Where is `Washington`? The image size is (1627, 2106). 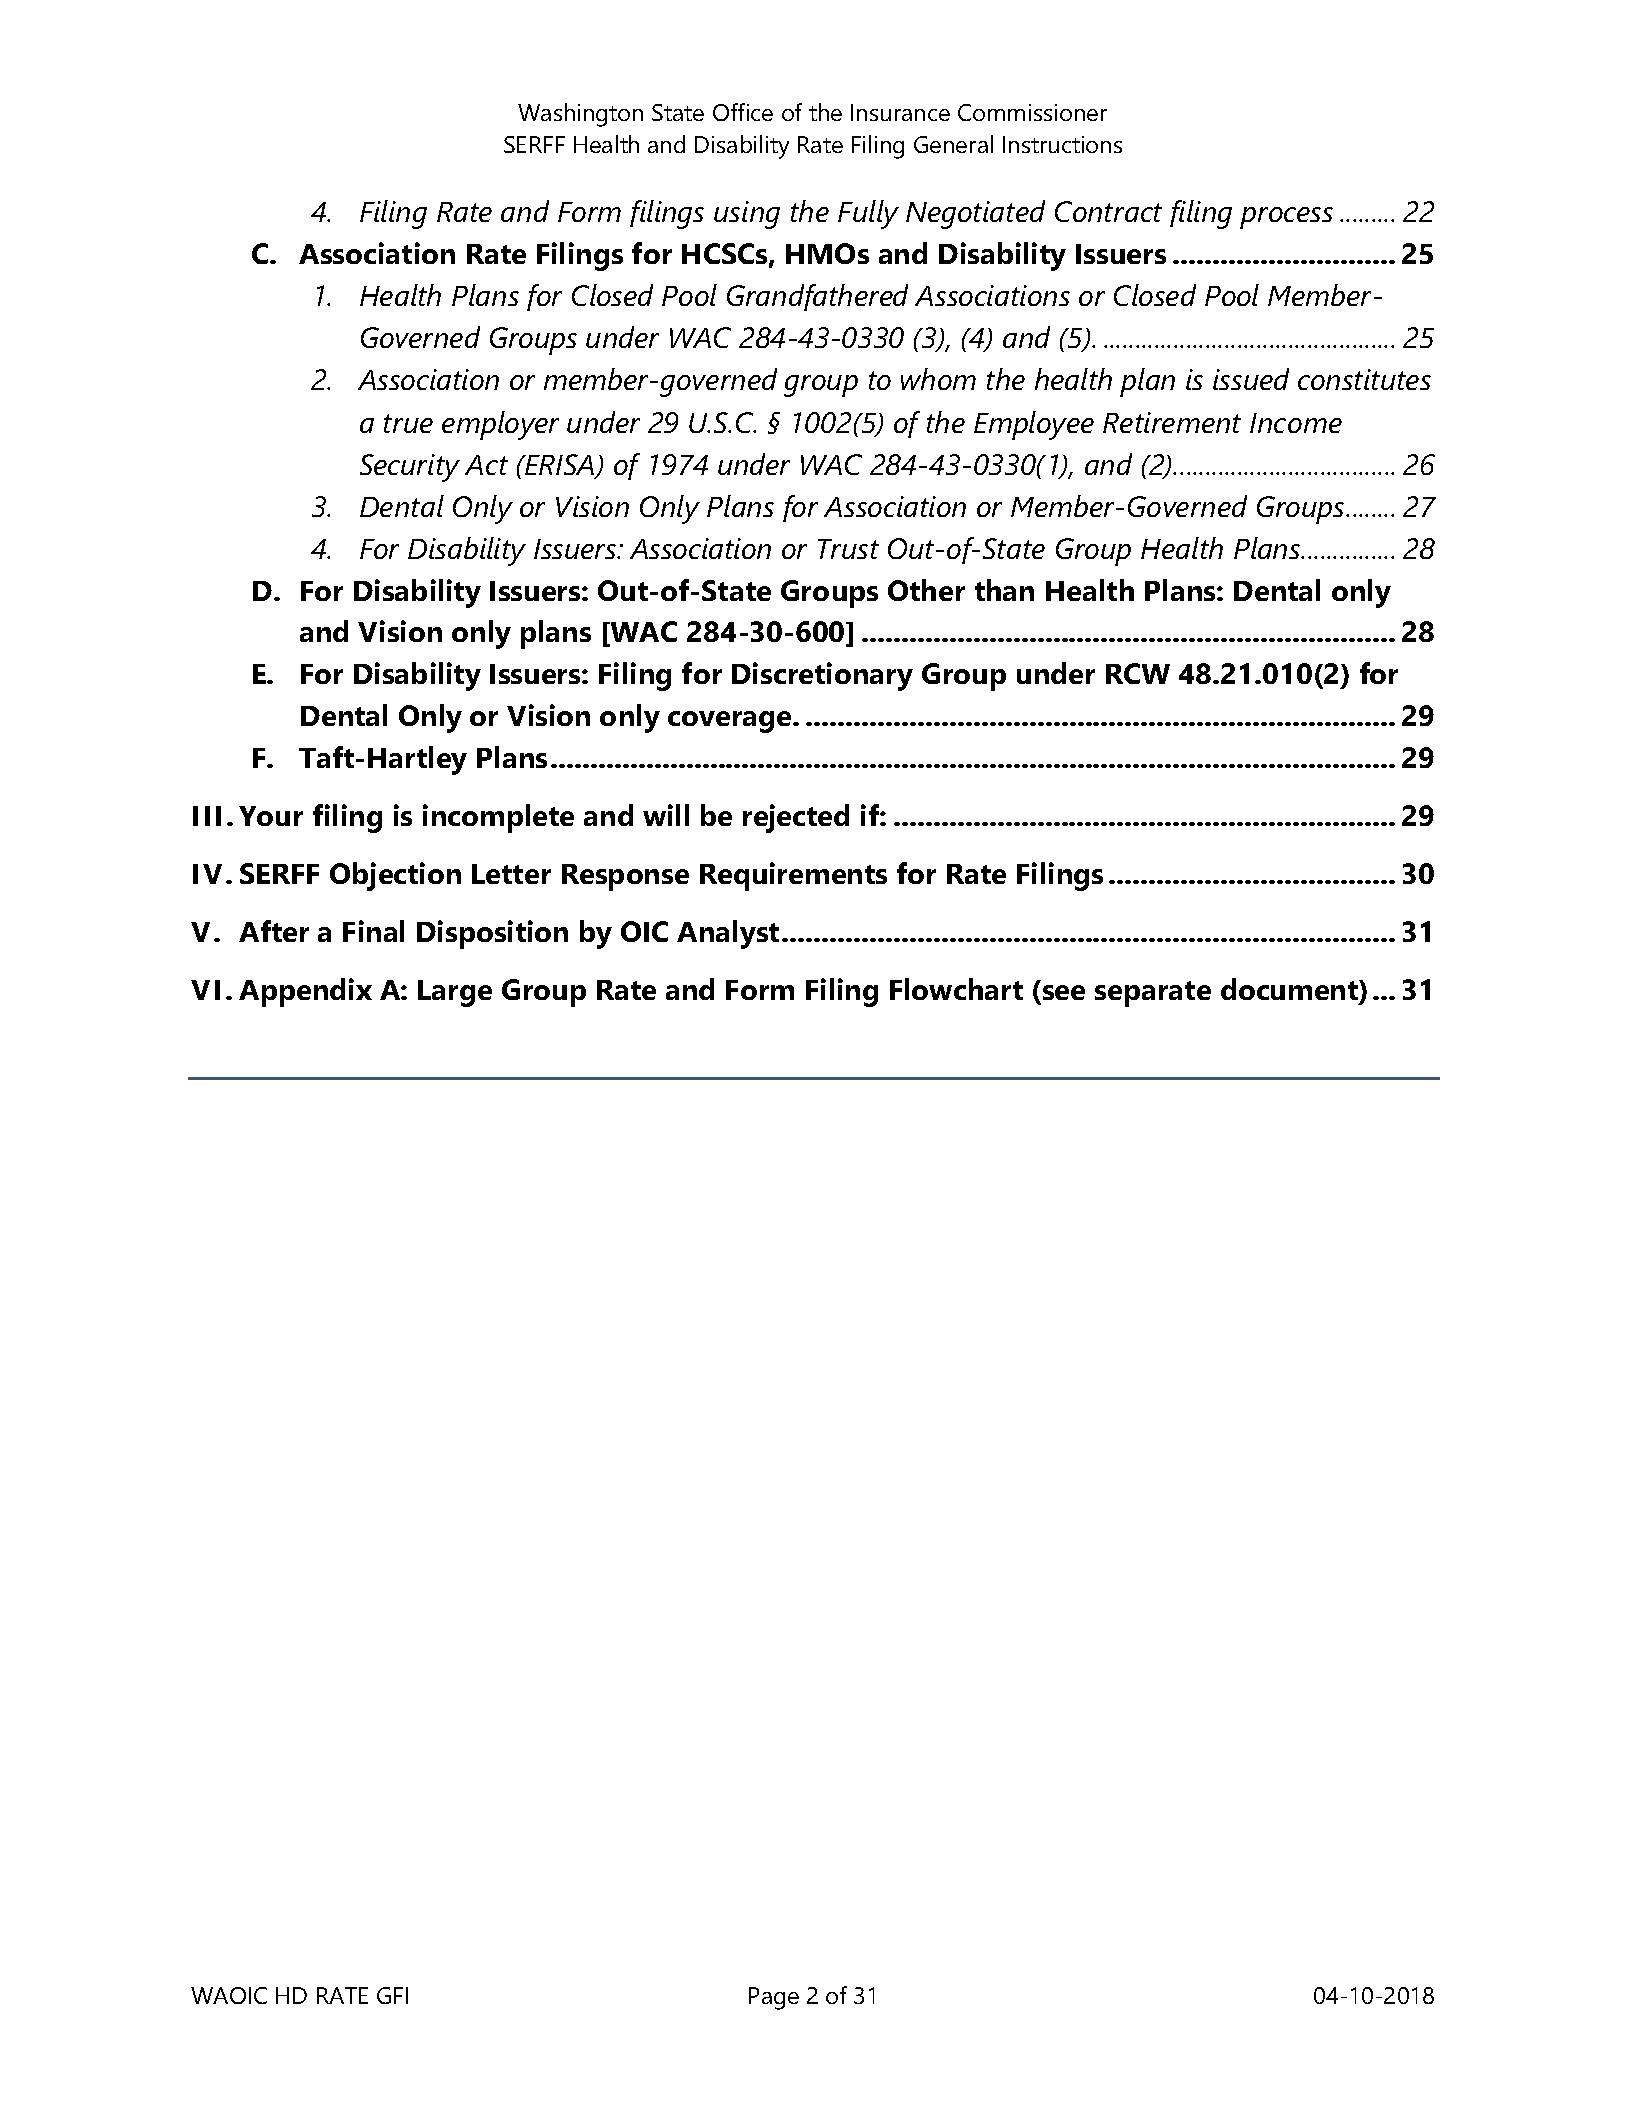
Washington is located at coordinates (580, 115).
